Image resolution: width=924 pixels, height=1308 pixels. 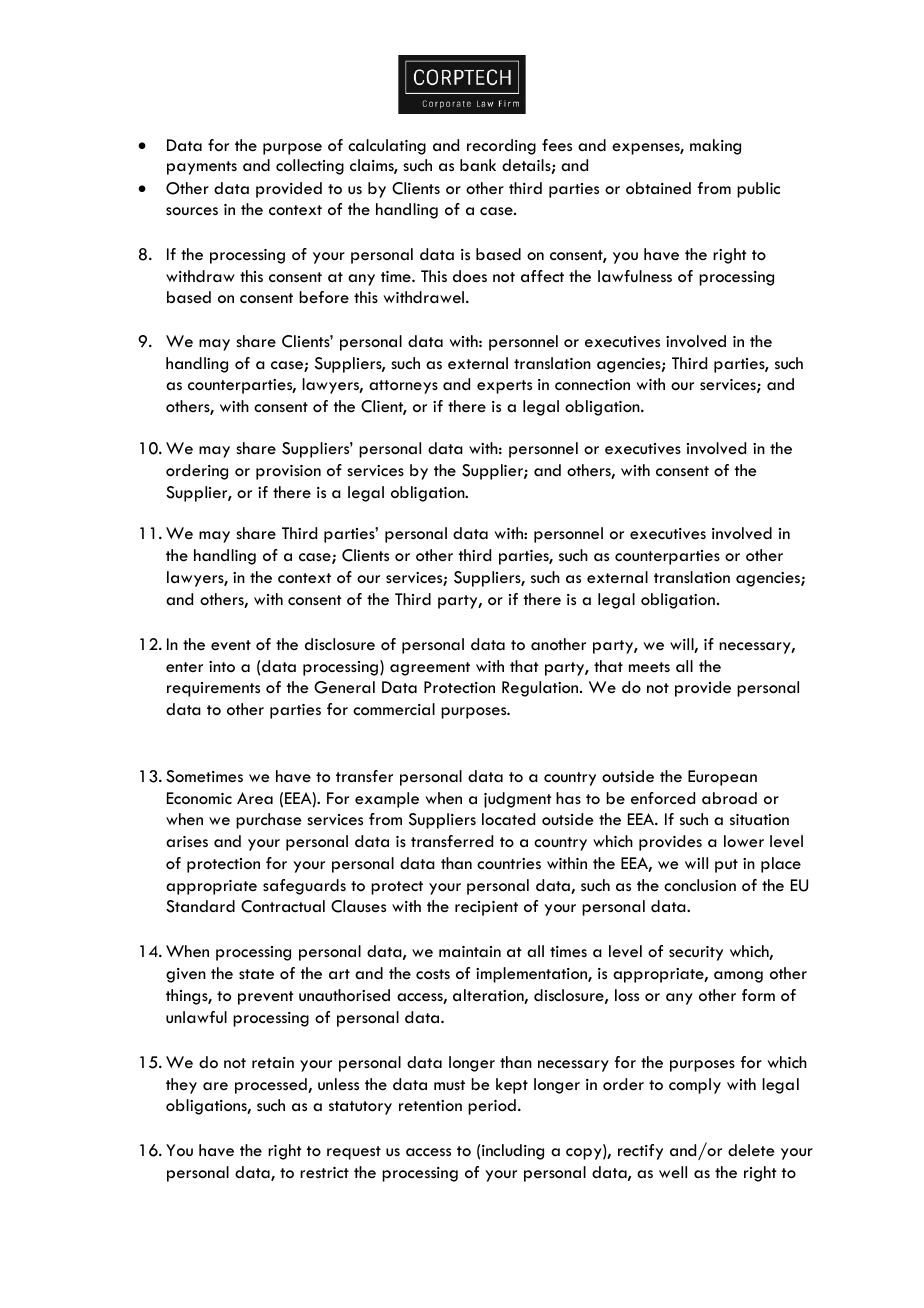 What do you see at coordinates (751, 1150) in the page?
I see `delete` at bounding box center [751, 1150].
